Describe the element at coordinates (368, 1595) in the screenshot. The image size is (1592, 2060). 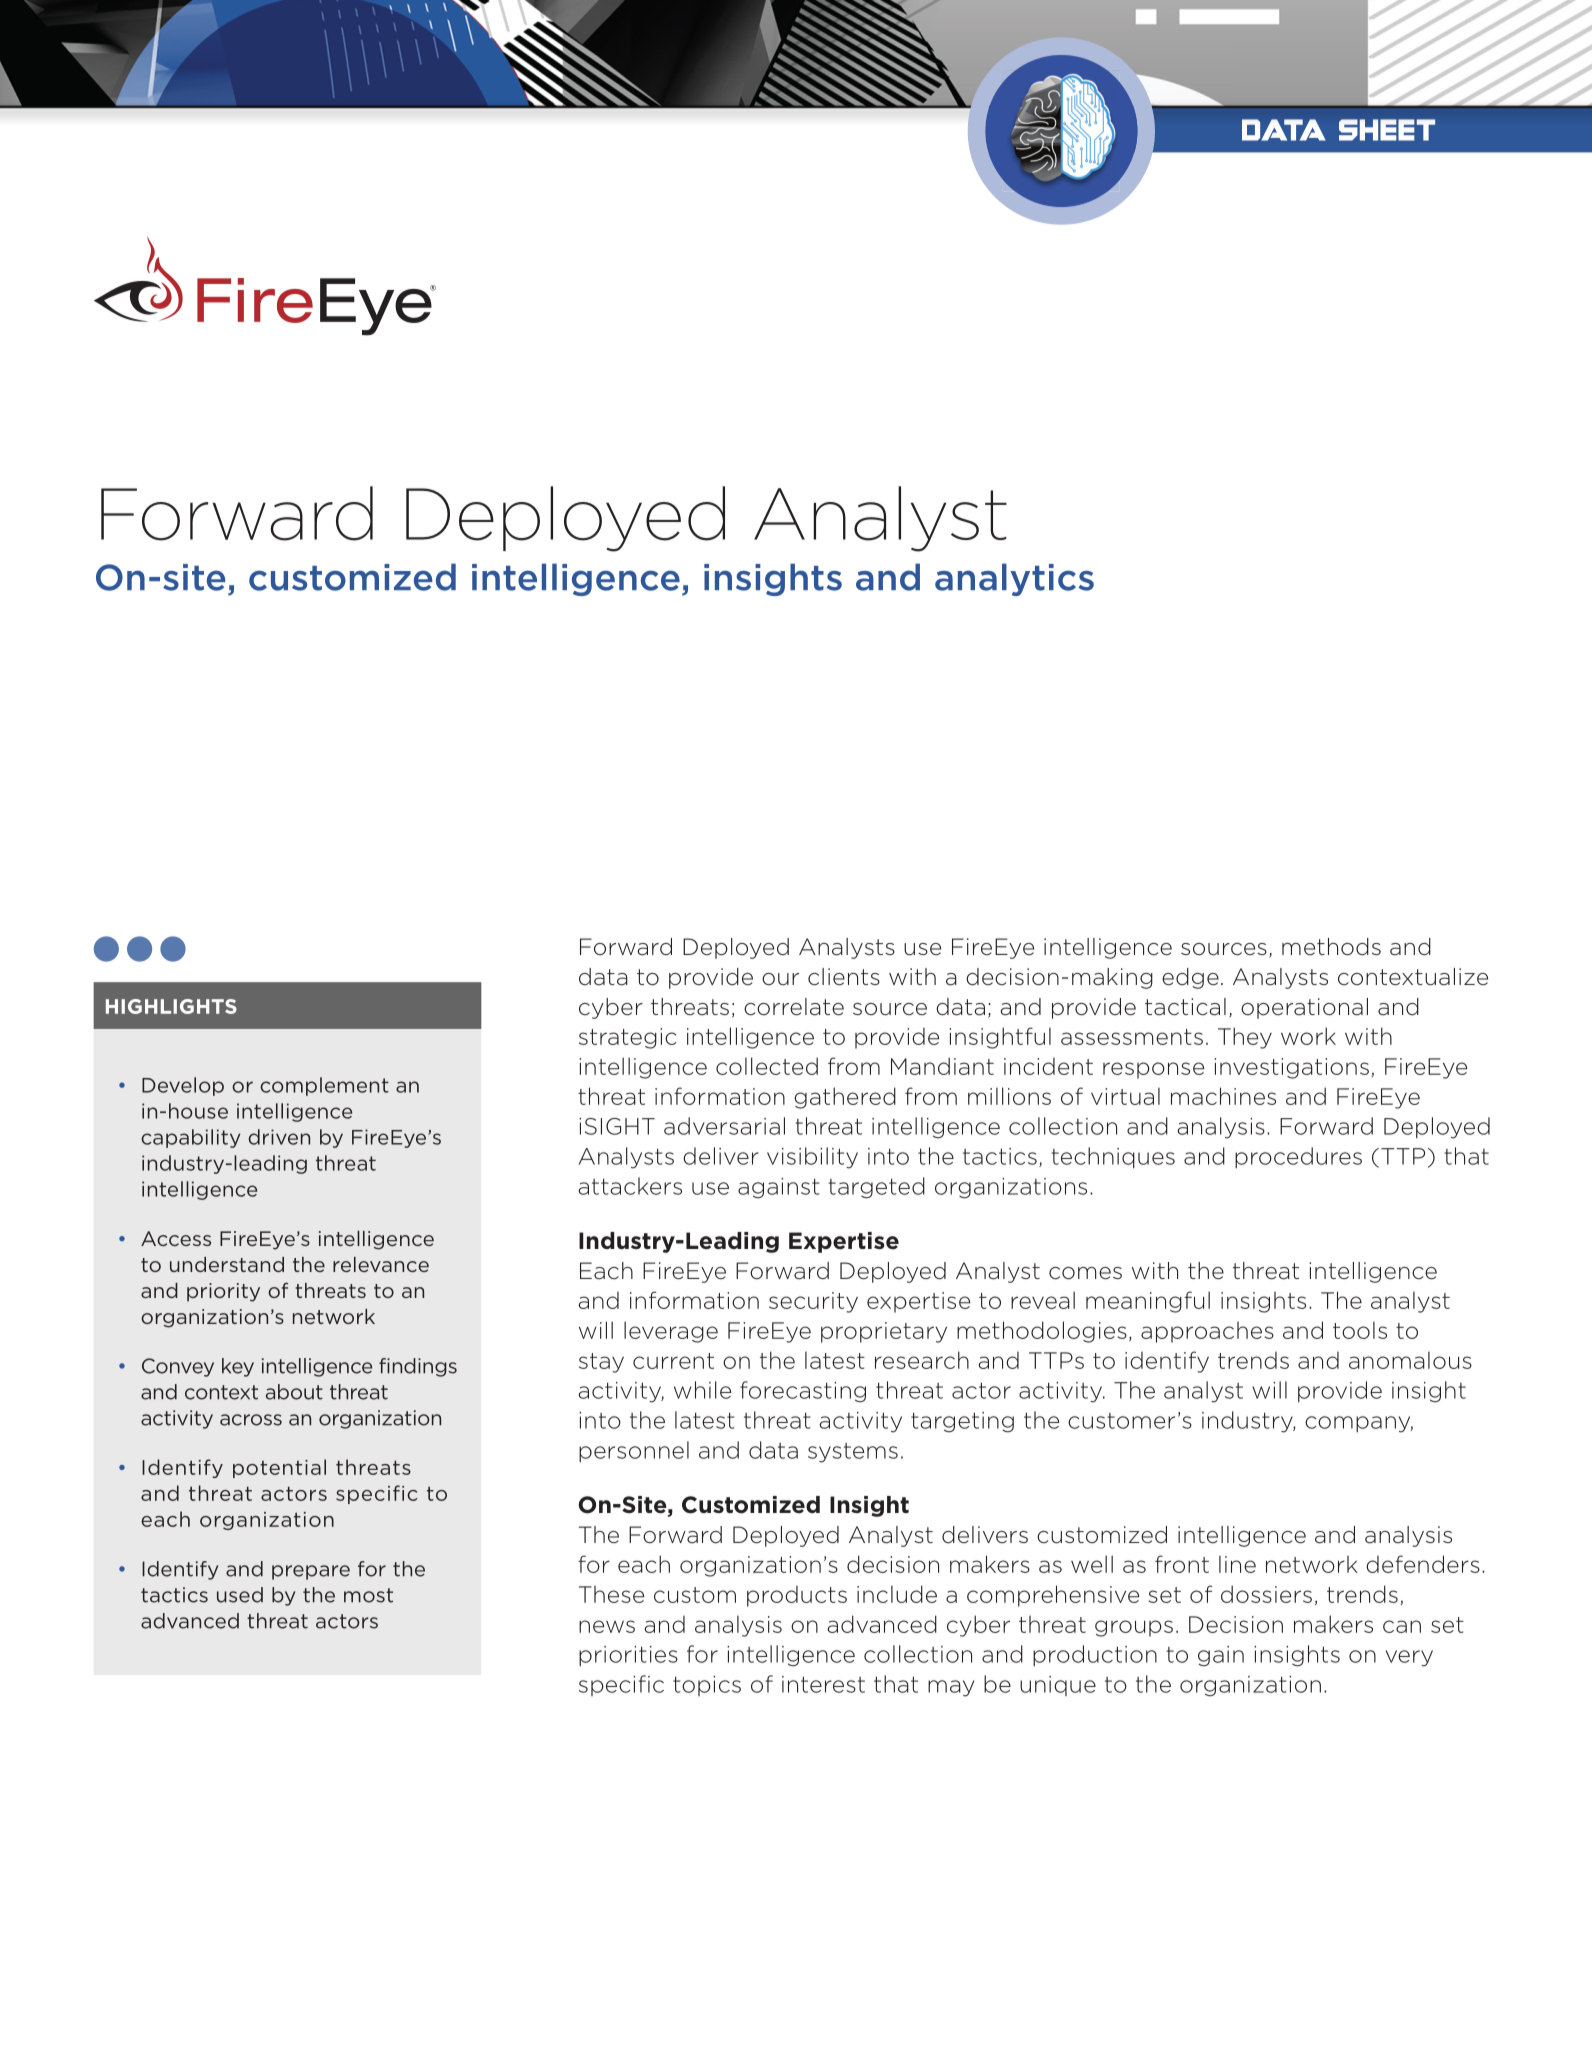
I see `most` at that location.
